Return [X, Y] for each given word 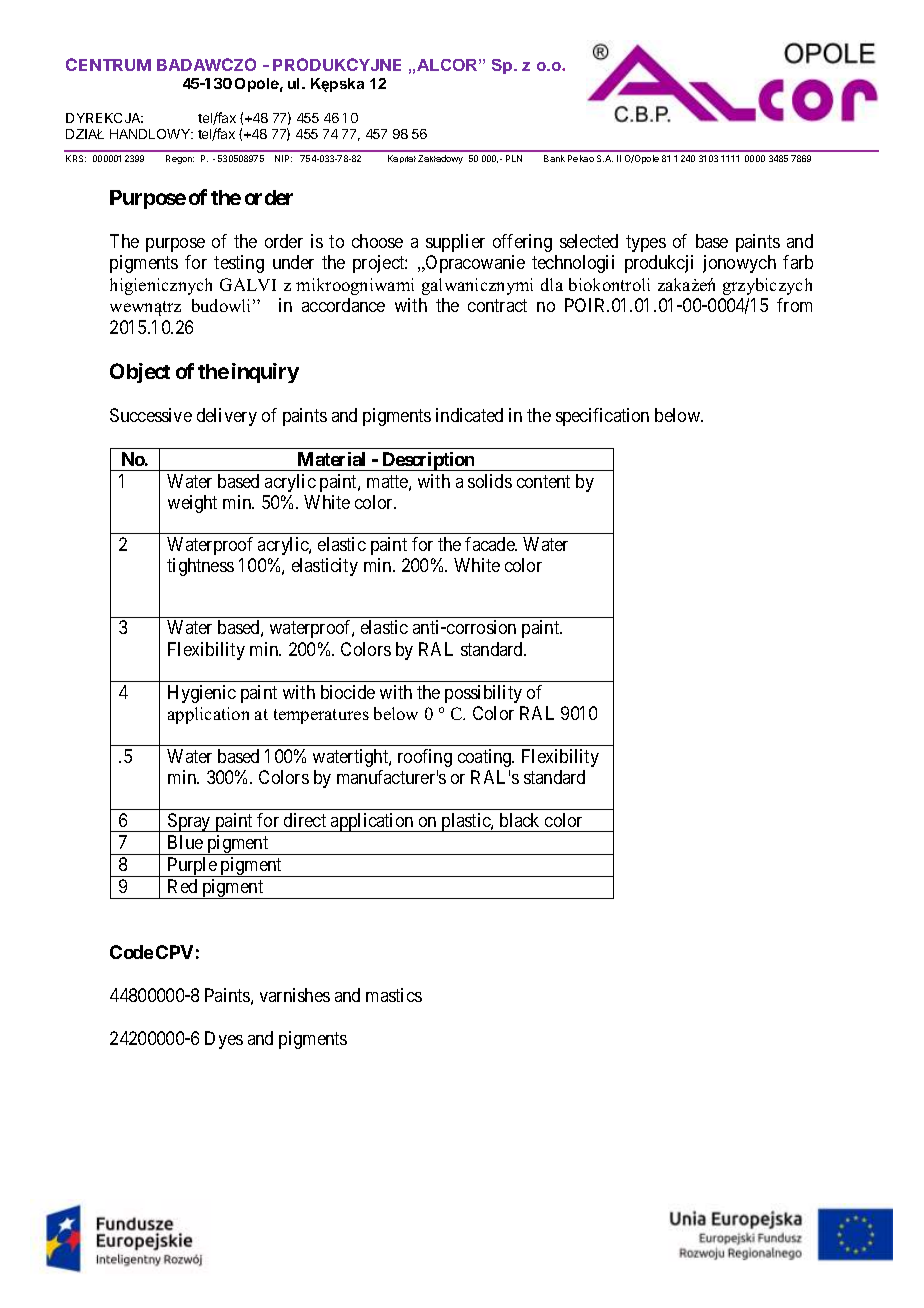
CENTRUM [108, 64]
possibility [483, 694]
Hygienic [202, 694]
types [646, 243]
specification [602, 417]
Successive [151, 415]
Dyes [224, 1040]
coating [486, 758]
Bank [554, 158]
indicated [469, 415]
